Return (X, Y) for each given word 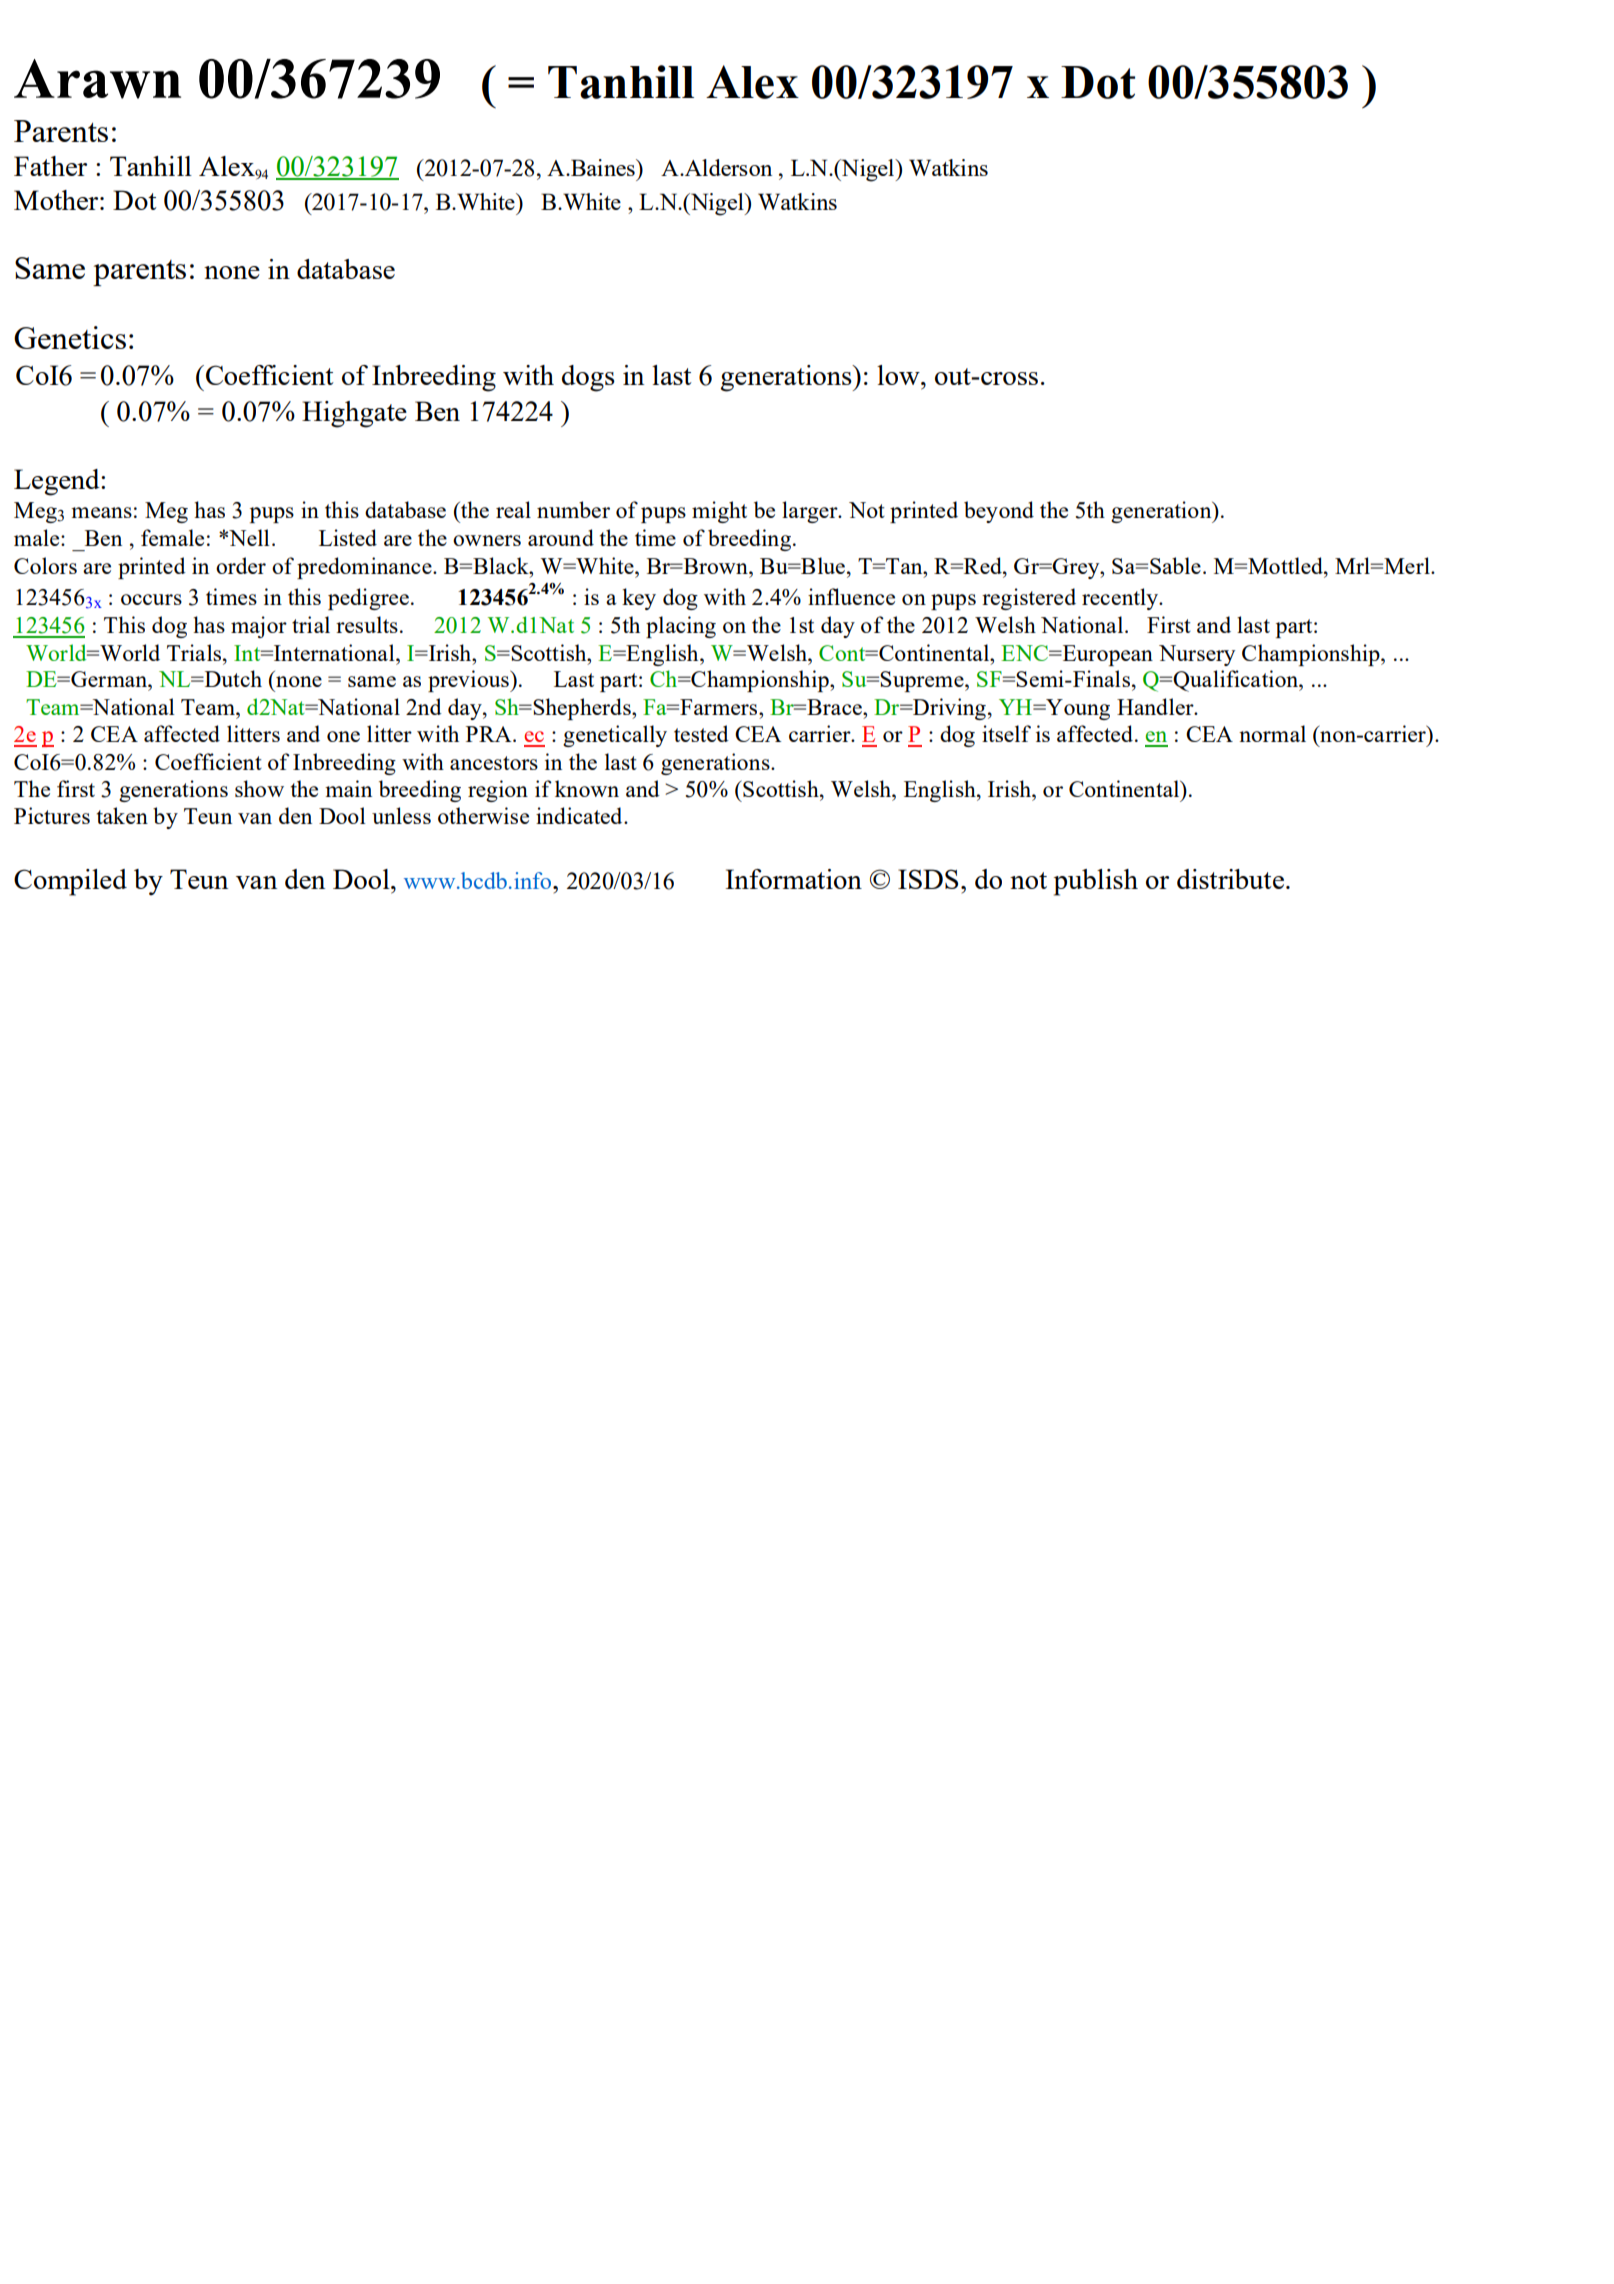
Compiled (70, 882)
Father (50, 166)
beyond (999, 512)
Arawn (97, 79)
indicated (580, 815)
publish (1096, 882)
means (101, 512)
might (719, 512)
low (899, 375)
